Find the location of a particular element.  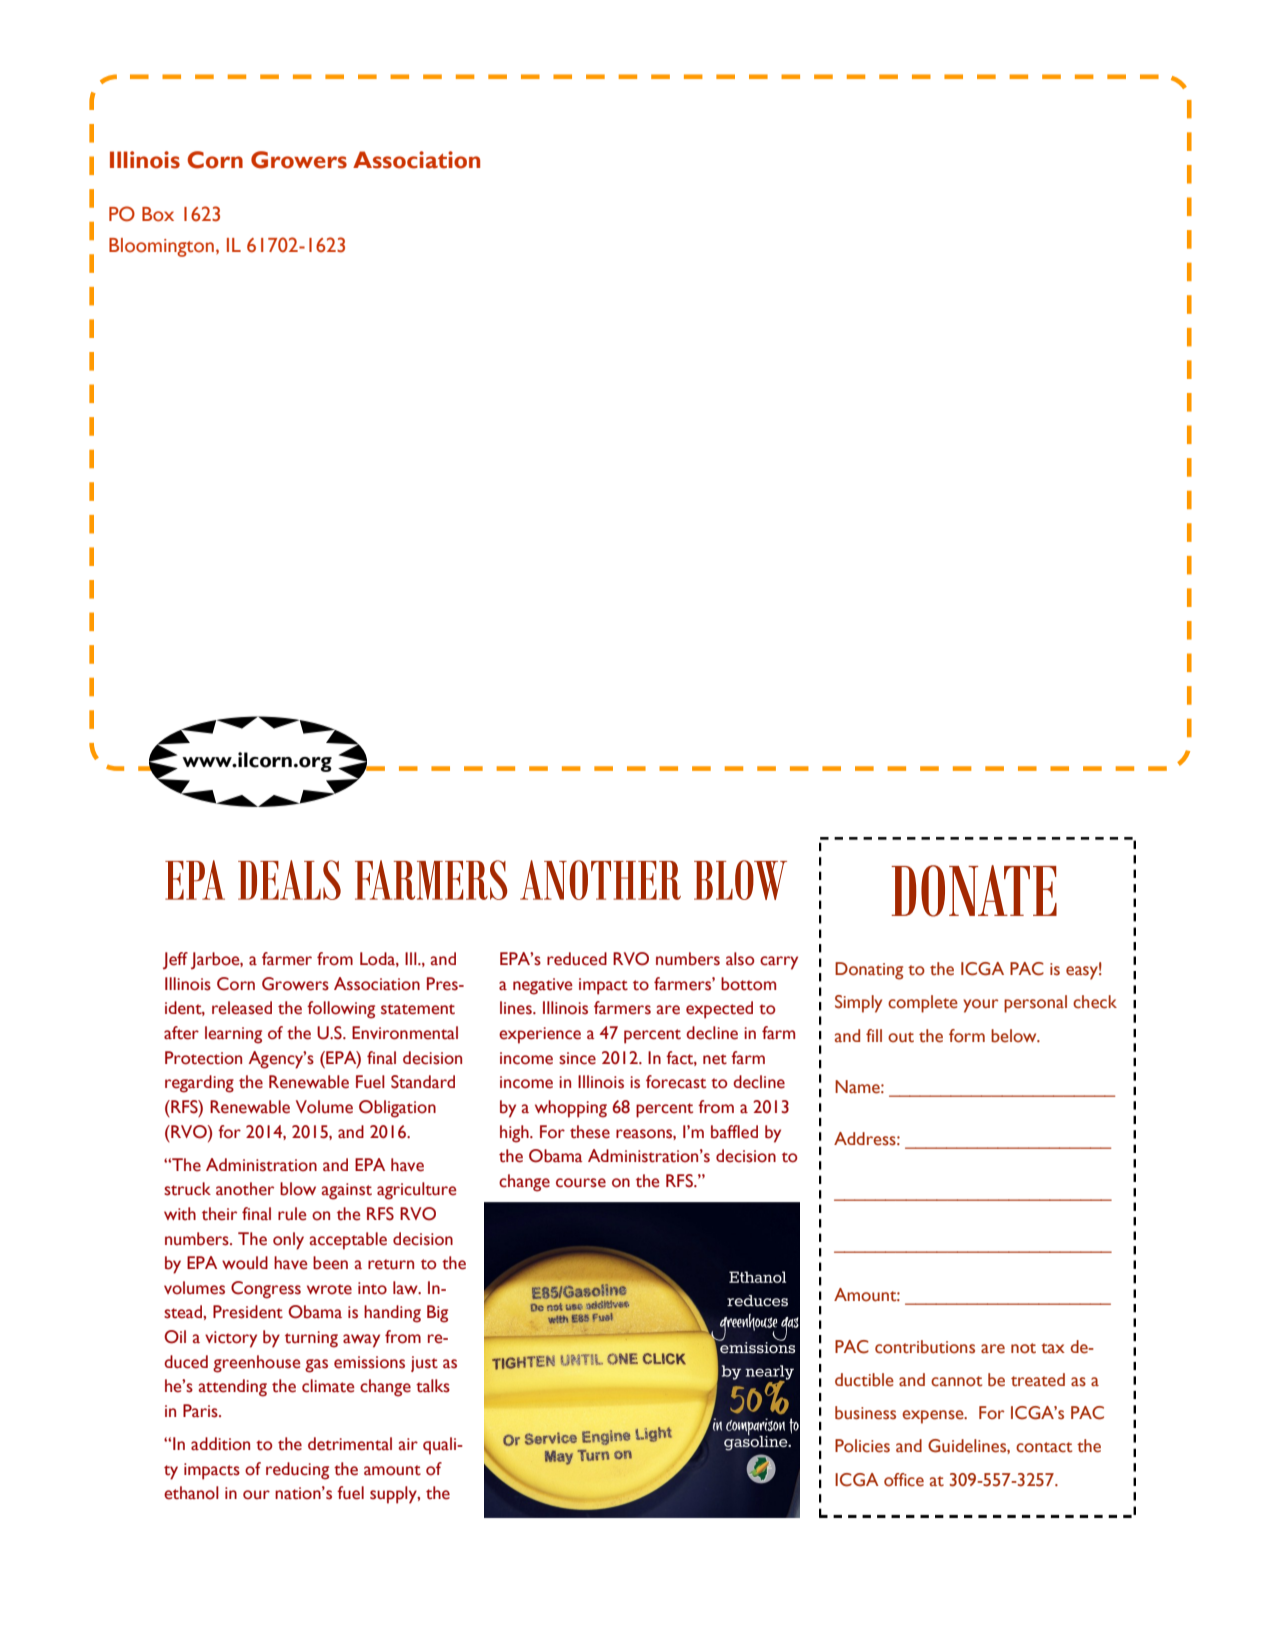

DONATE is located at coordinates (974, 891).
